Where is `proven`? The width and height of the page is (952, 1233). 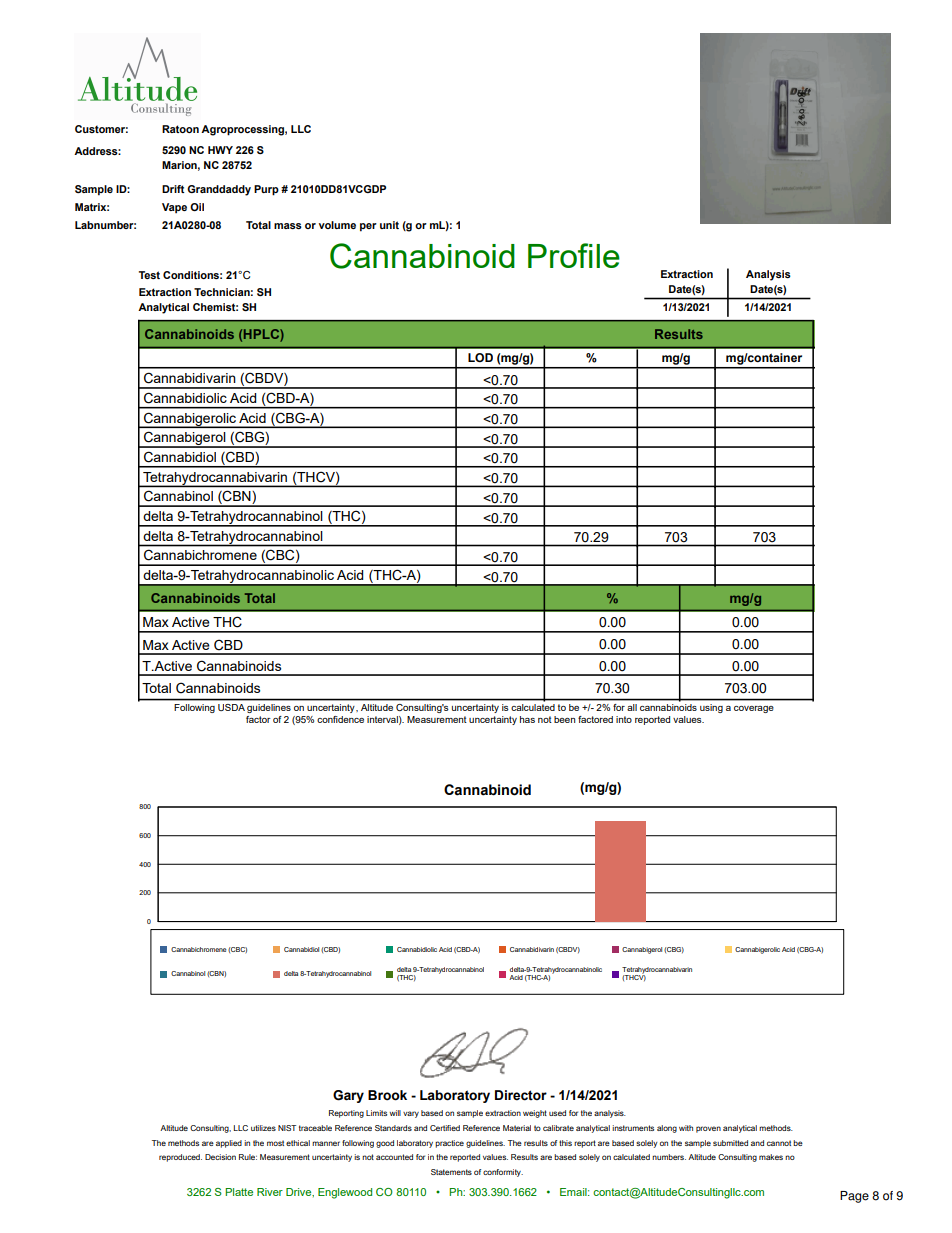 proven is located at coordinates (708, 1129).
